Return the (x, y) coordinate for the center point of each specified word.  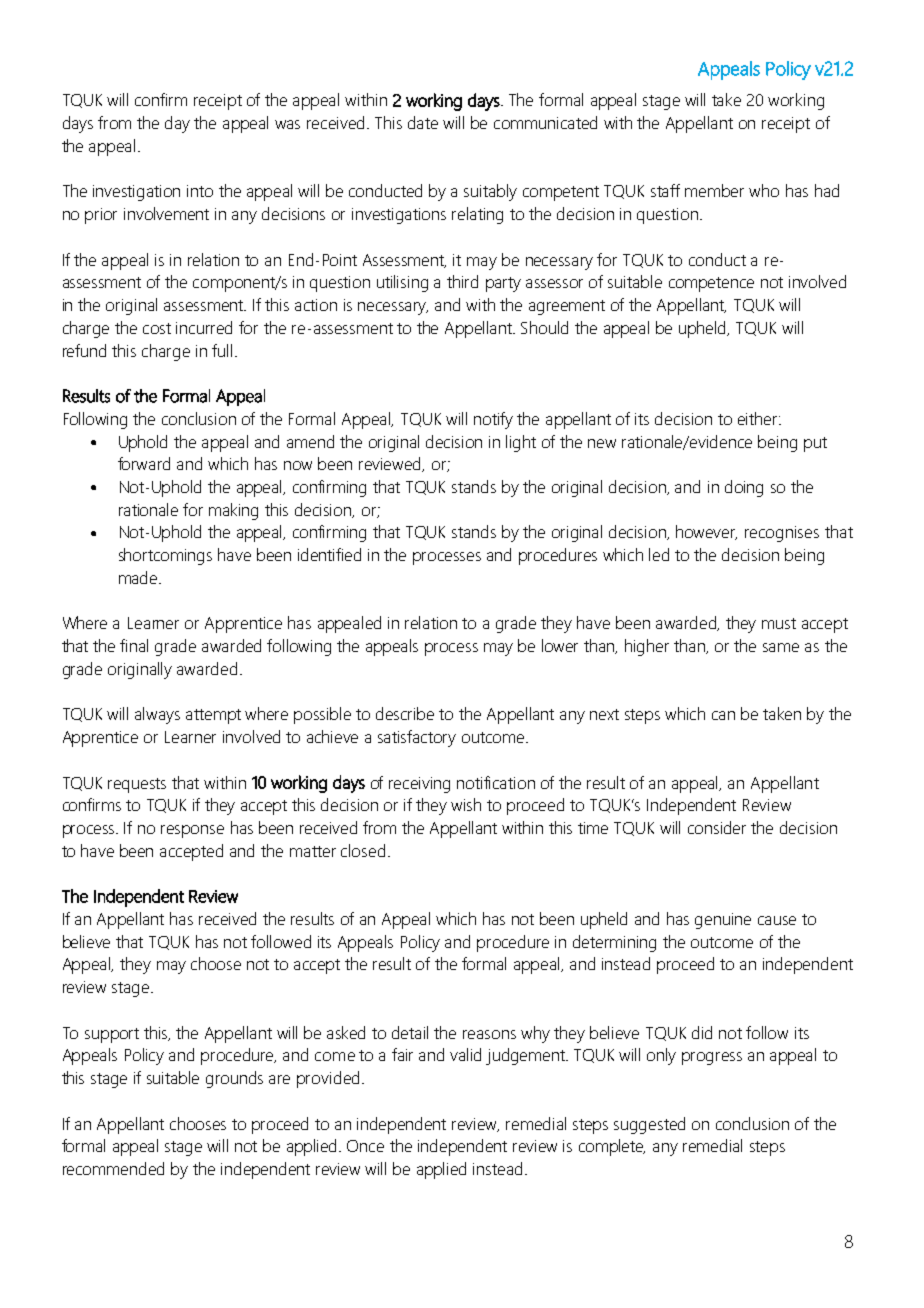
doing (744, 488)
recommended (113, 1168)
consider (717, 827)
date (423, 122)
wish (466, 804)
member (714, 190)
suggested (649, 1125)
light (521, 443)
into (200, 191)
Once (365, 1146)
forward (144, 463)
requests (137, 785)
